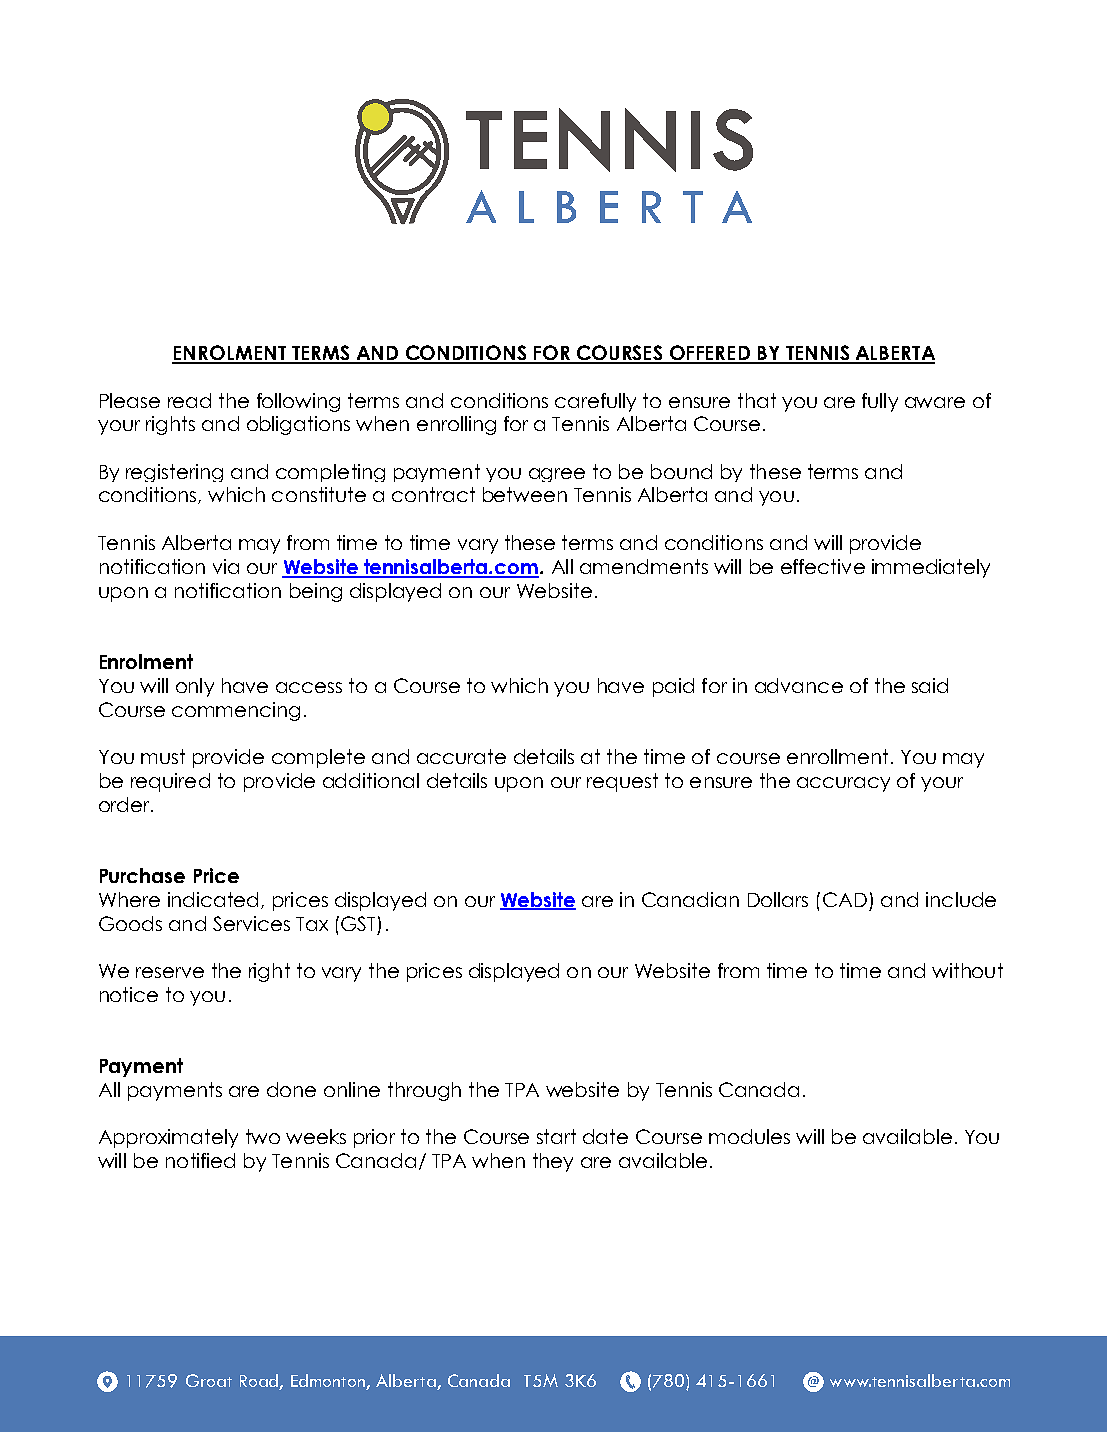  Describe the element at coordinates (553, 1162) in the page. I see `they` at that location.
